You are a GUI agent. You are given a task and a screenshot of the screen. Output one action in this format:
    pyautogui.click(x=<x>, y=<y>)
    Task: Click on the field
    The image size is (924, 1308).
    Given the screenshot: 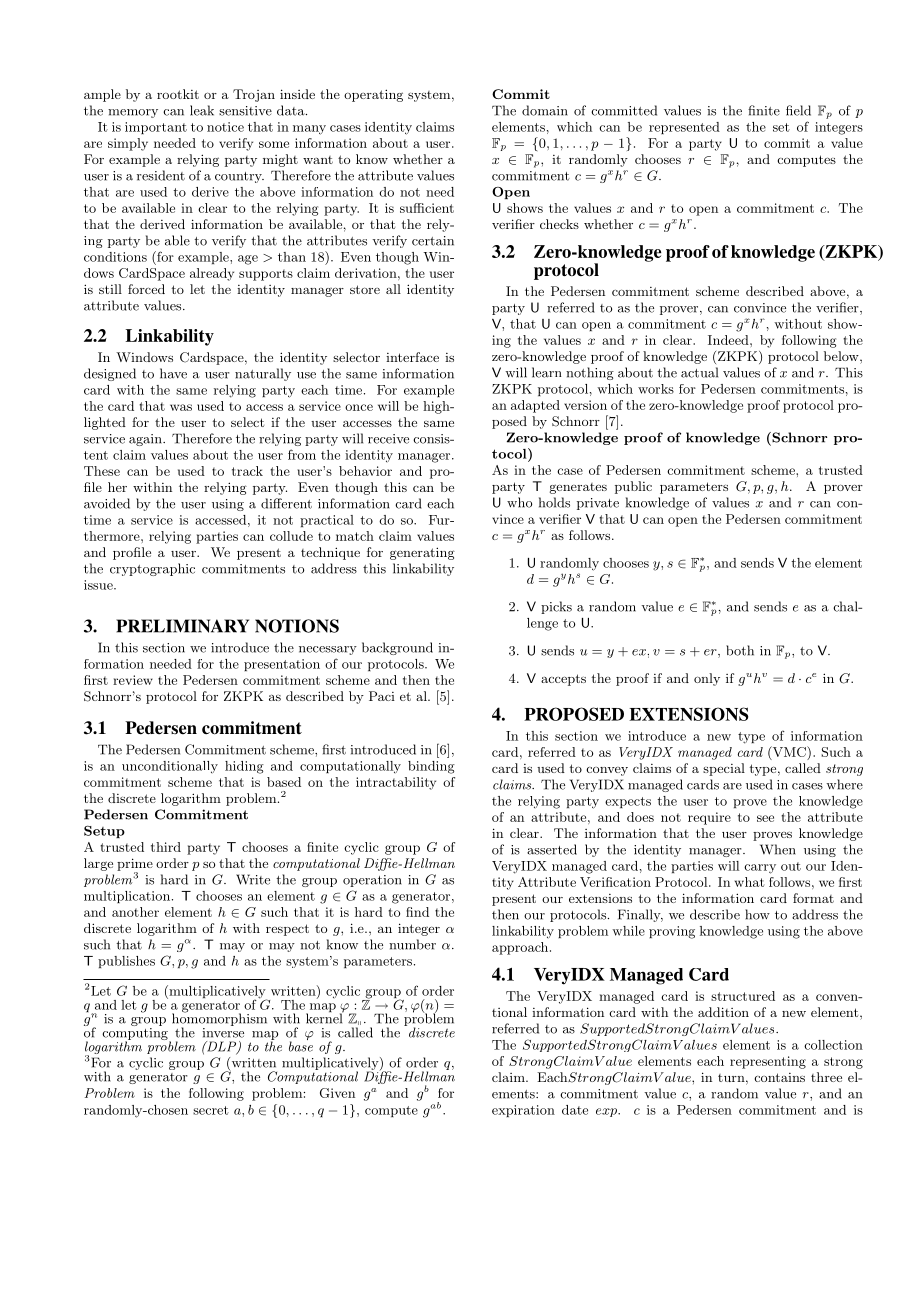 What is the action you would take?
    pyautogui.click(x=798, y=110)
